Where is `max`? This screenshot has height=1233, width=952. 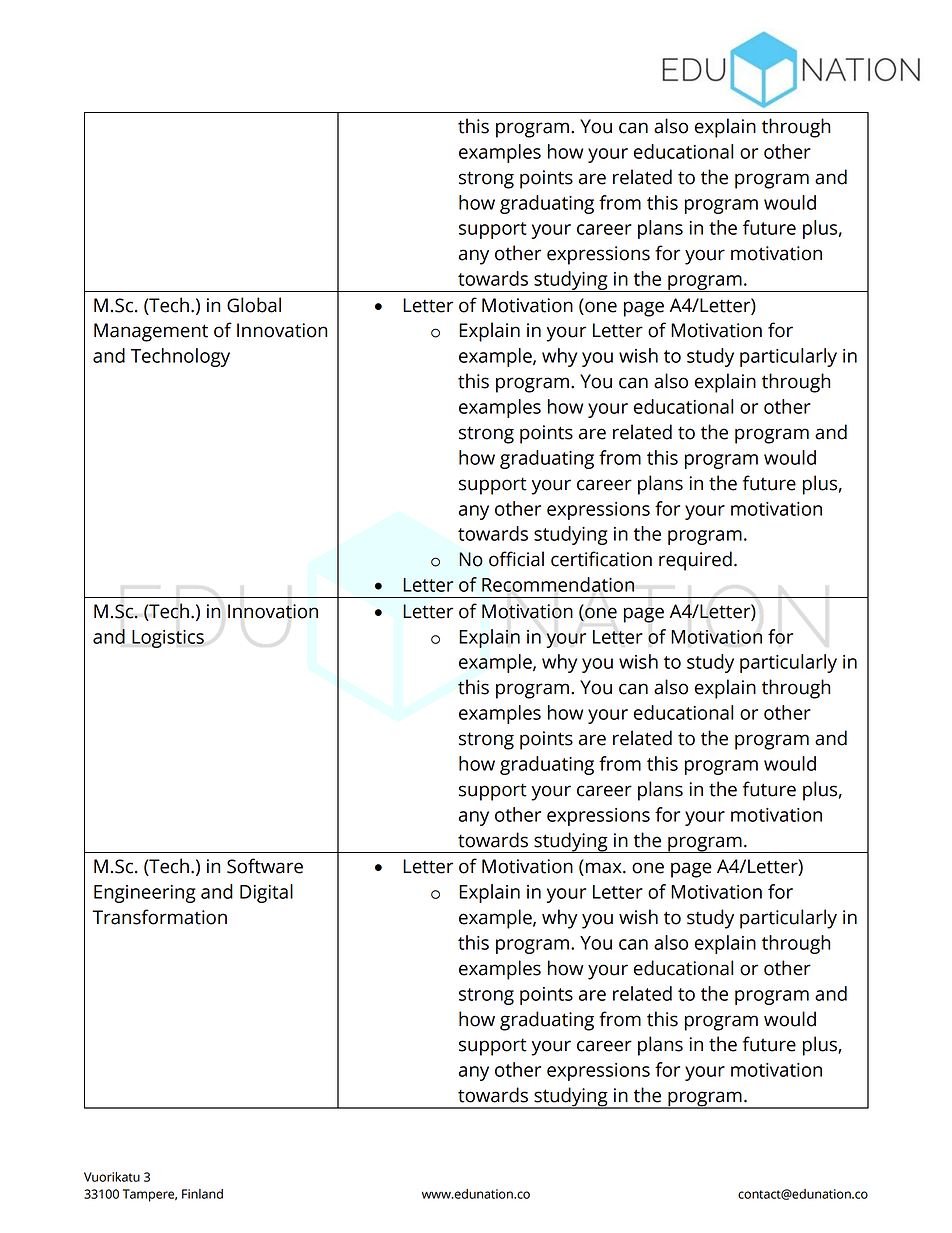
max is located at coordinates (605, 868).
